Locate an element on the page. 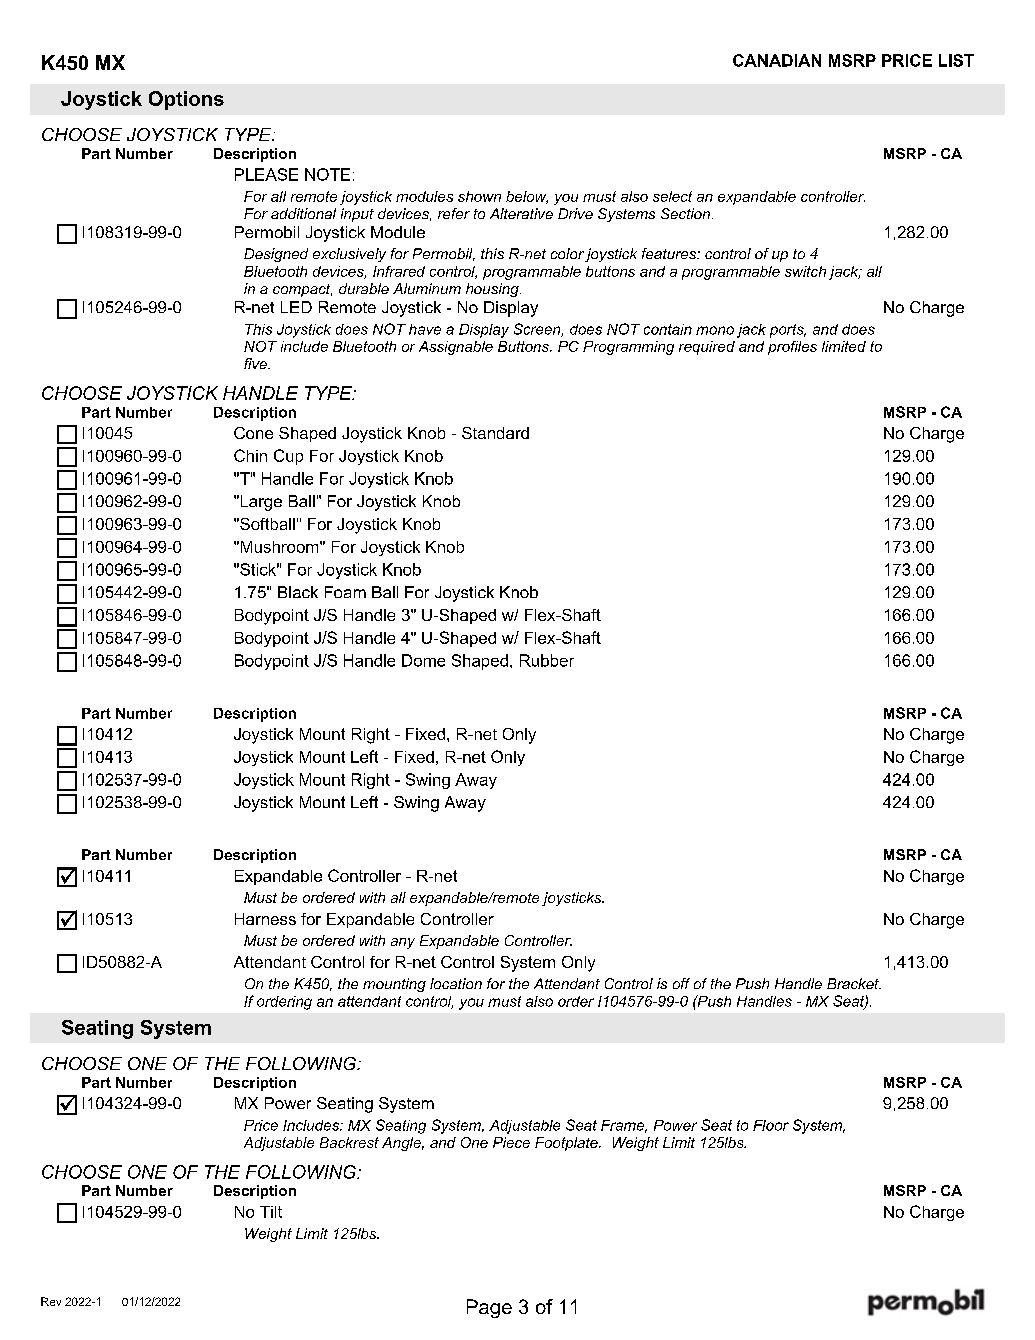 Image resolution: width=1035 pixels, height=1340 pixels. Options is located at coordinates (186, 100).
